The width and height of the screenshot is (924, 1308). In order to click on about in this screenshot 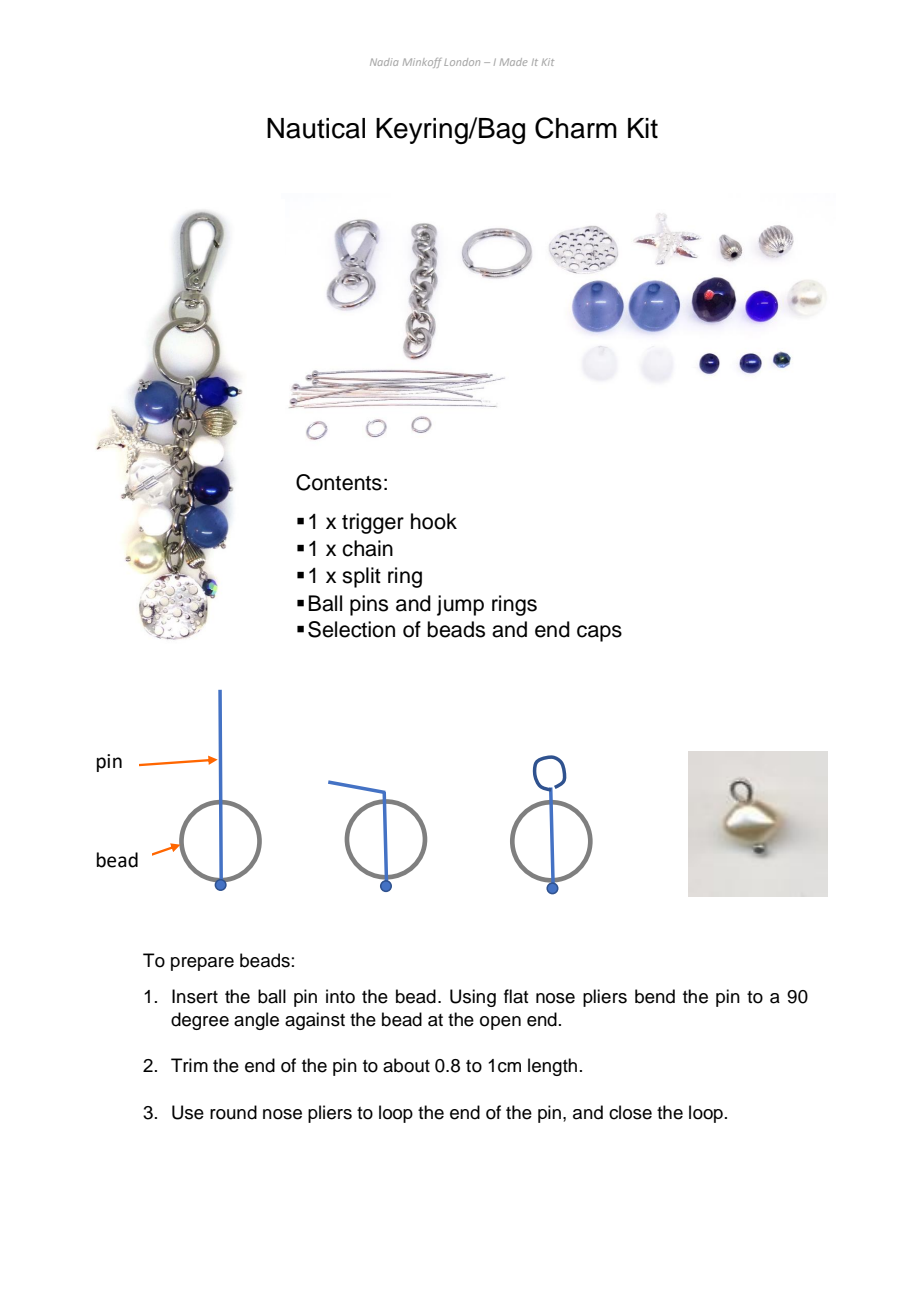, I will do `click(406, 1065)`.
